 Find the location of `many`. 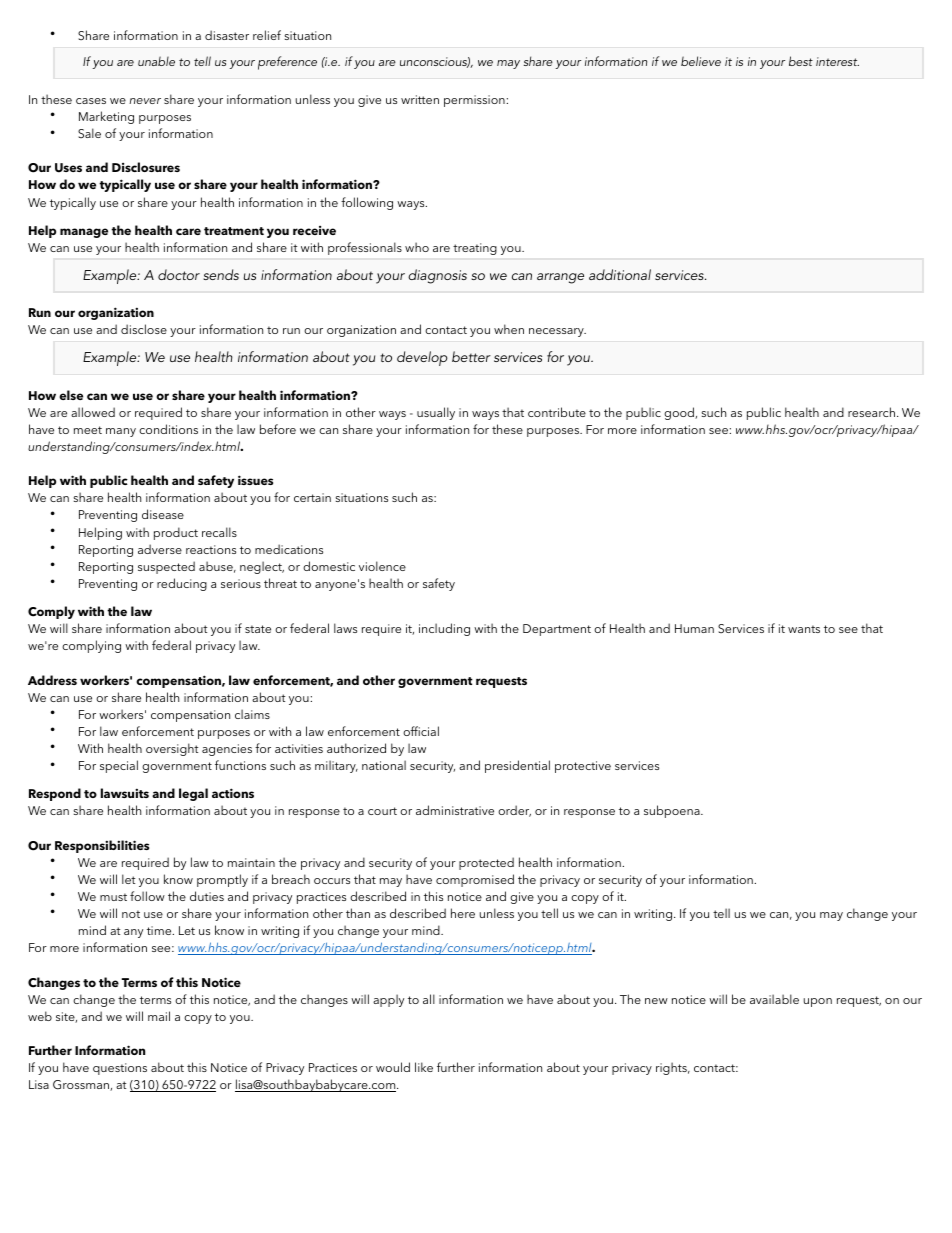

many is located at coordinates (121, 432).
